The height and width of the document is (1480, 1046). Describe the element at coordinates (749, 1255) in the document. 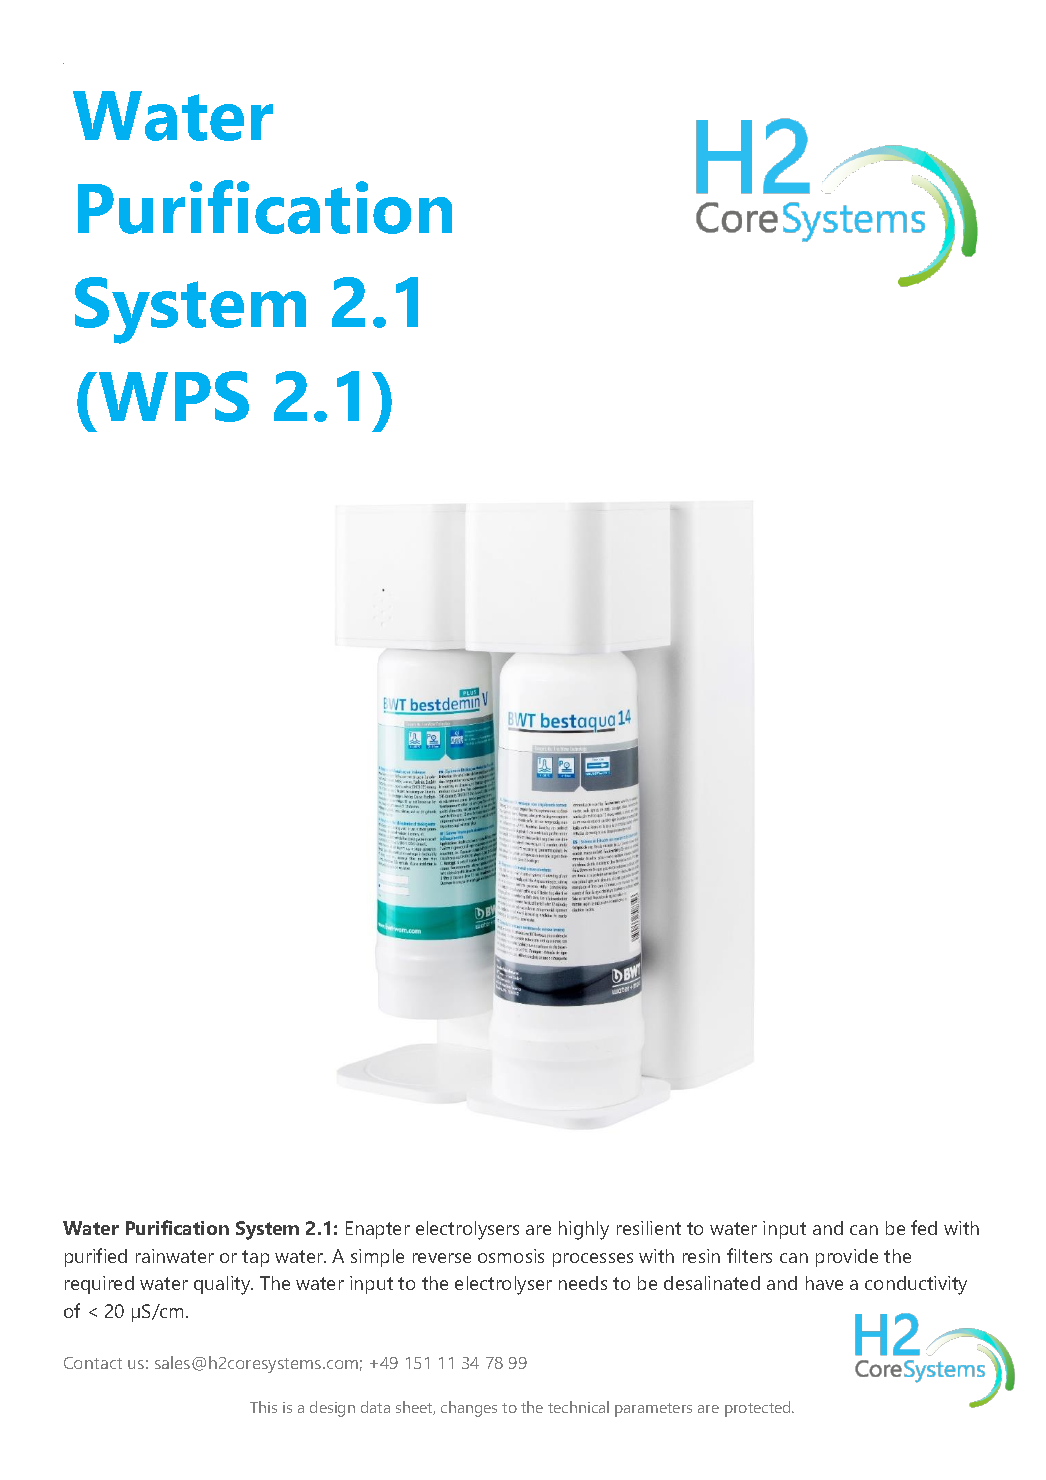

I see `filters` at that location.
